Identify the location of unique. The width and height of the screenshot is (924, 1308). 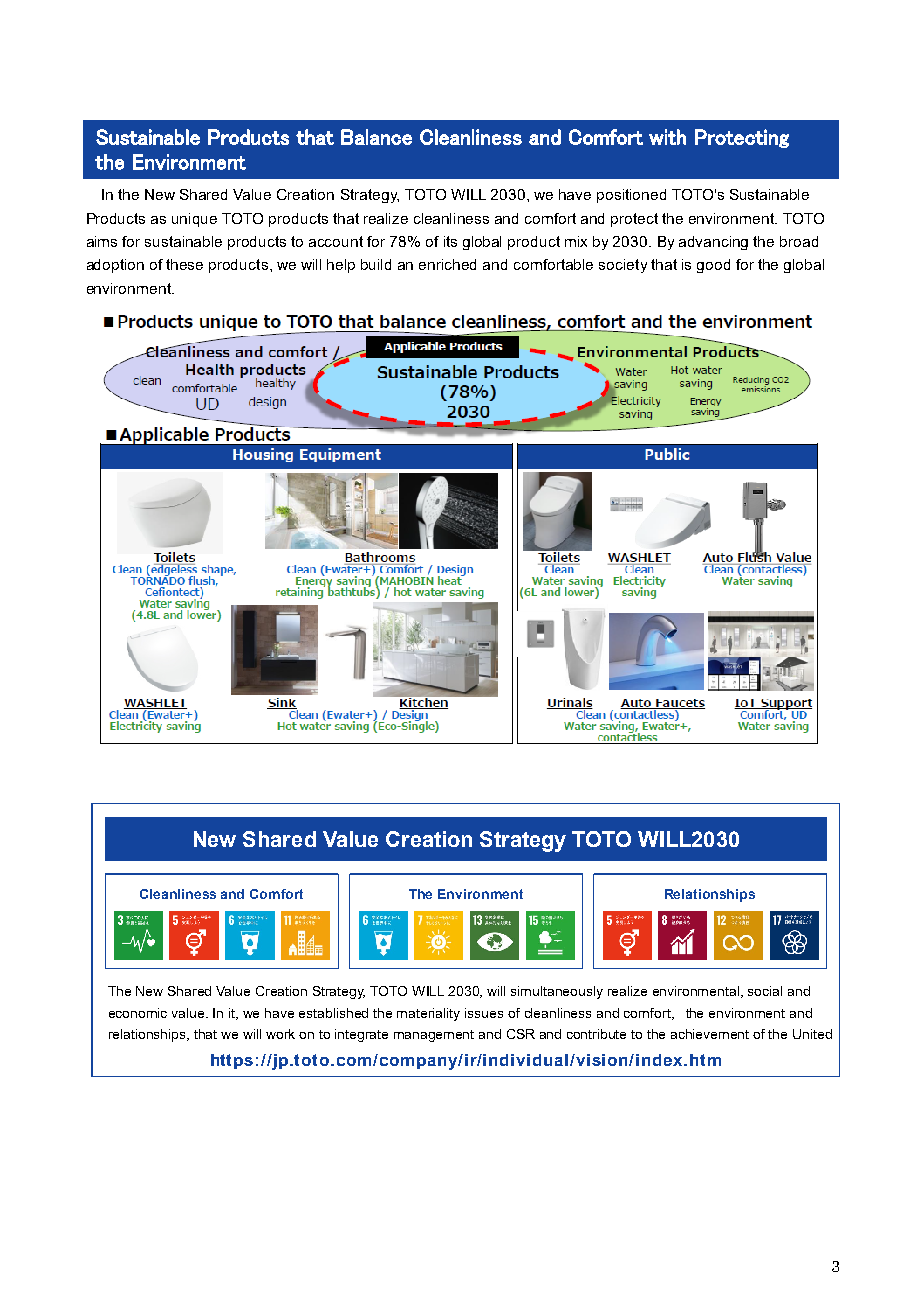
(194, 220).
